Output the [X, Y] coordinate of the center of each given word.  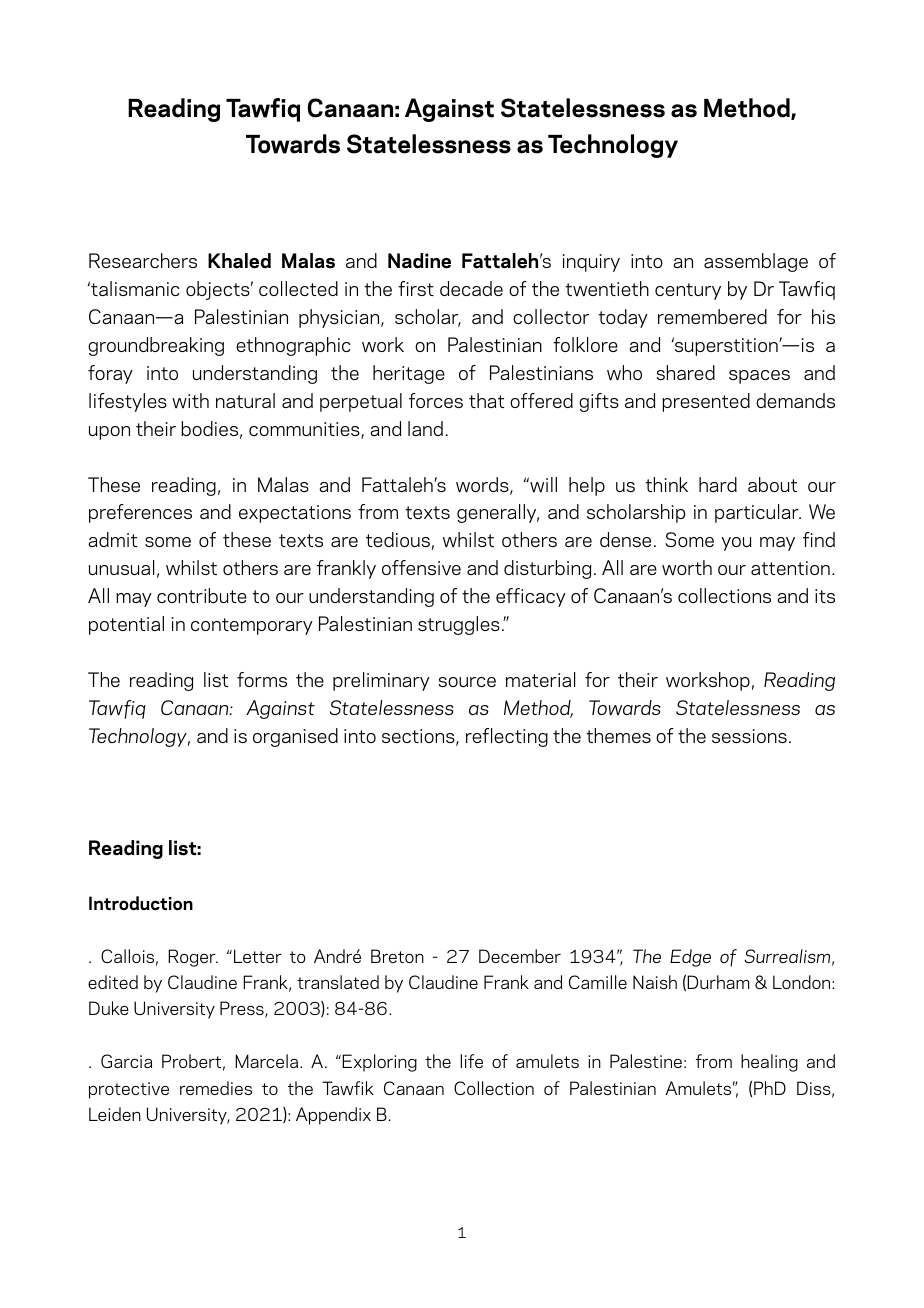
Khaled [239, 261]
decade [471, 288]
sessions [749, 736]
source [467, 682]
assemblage [756, 262]
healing [769, 1063]
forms [262, 679]
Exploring [378, 1063]
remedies [216, 1088]
